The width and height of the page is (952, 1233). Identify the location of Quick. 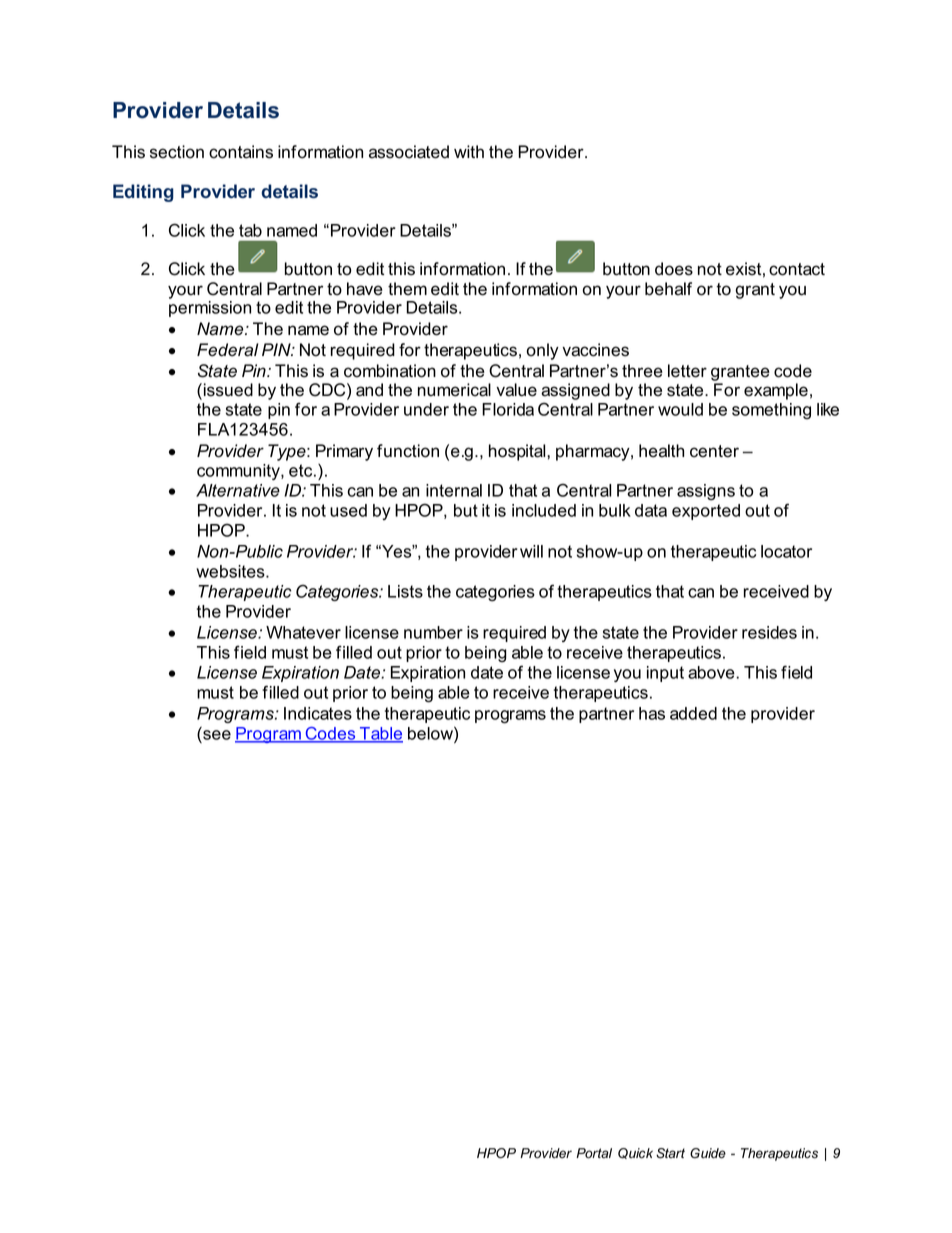
(635, 1153).
